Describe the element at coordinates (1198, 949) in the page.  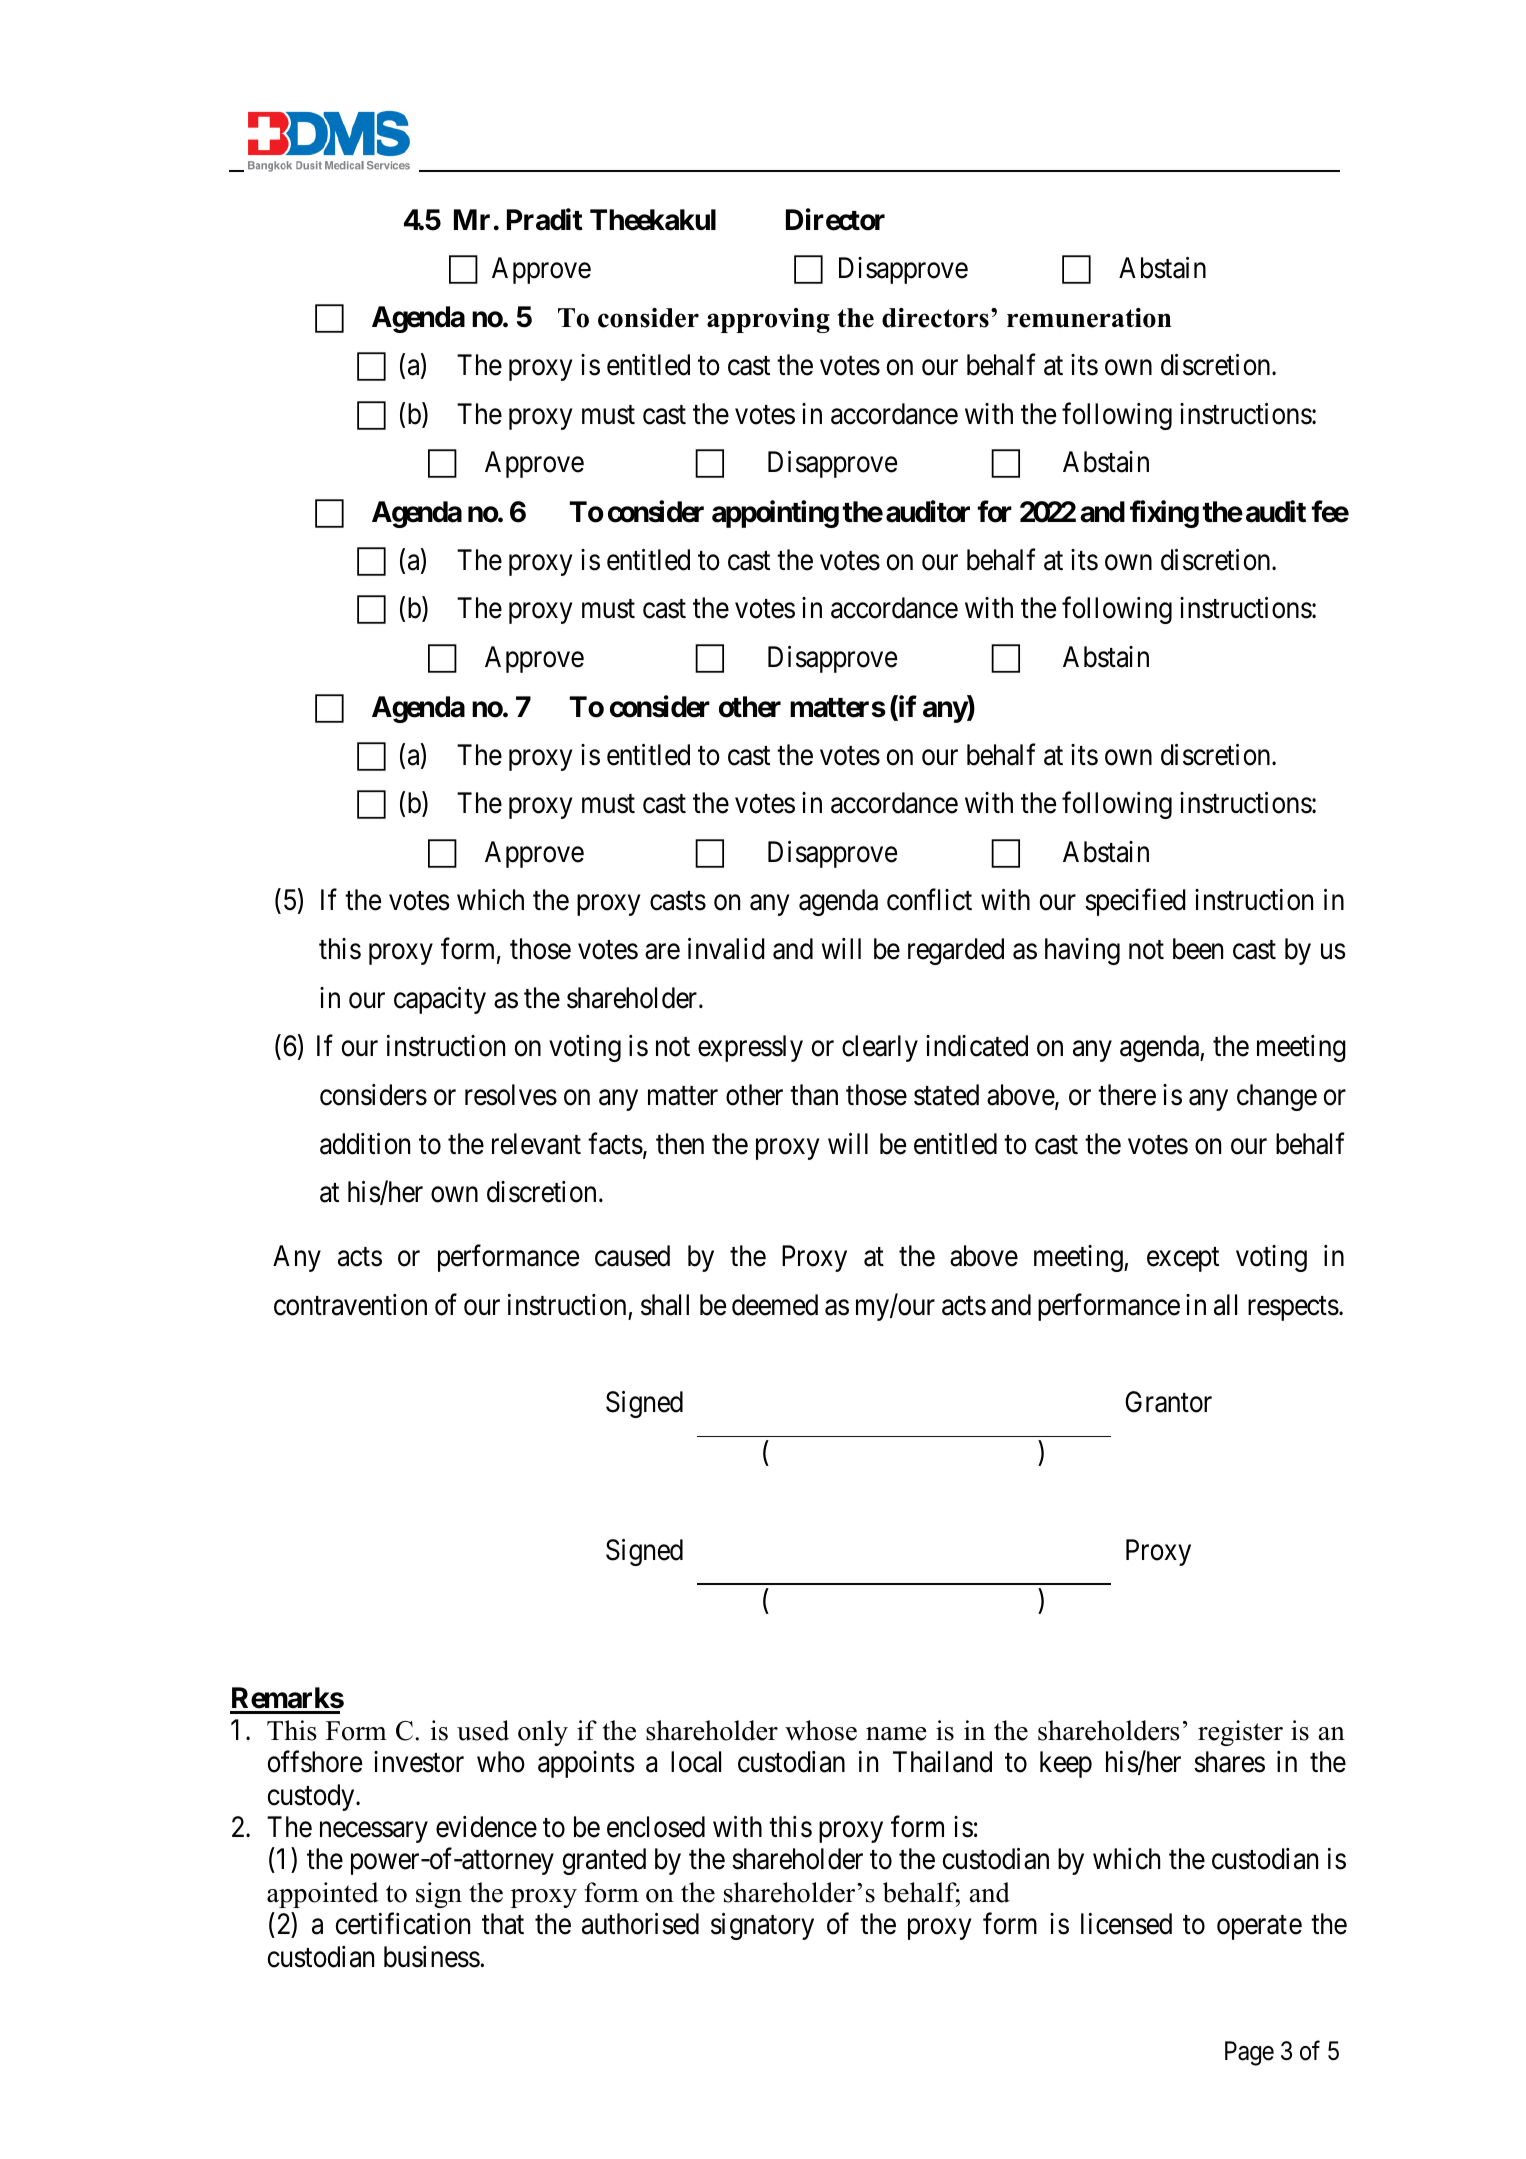
I see `been` at that location.
